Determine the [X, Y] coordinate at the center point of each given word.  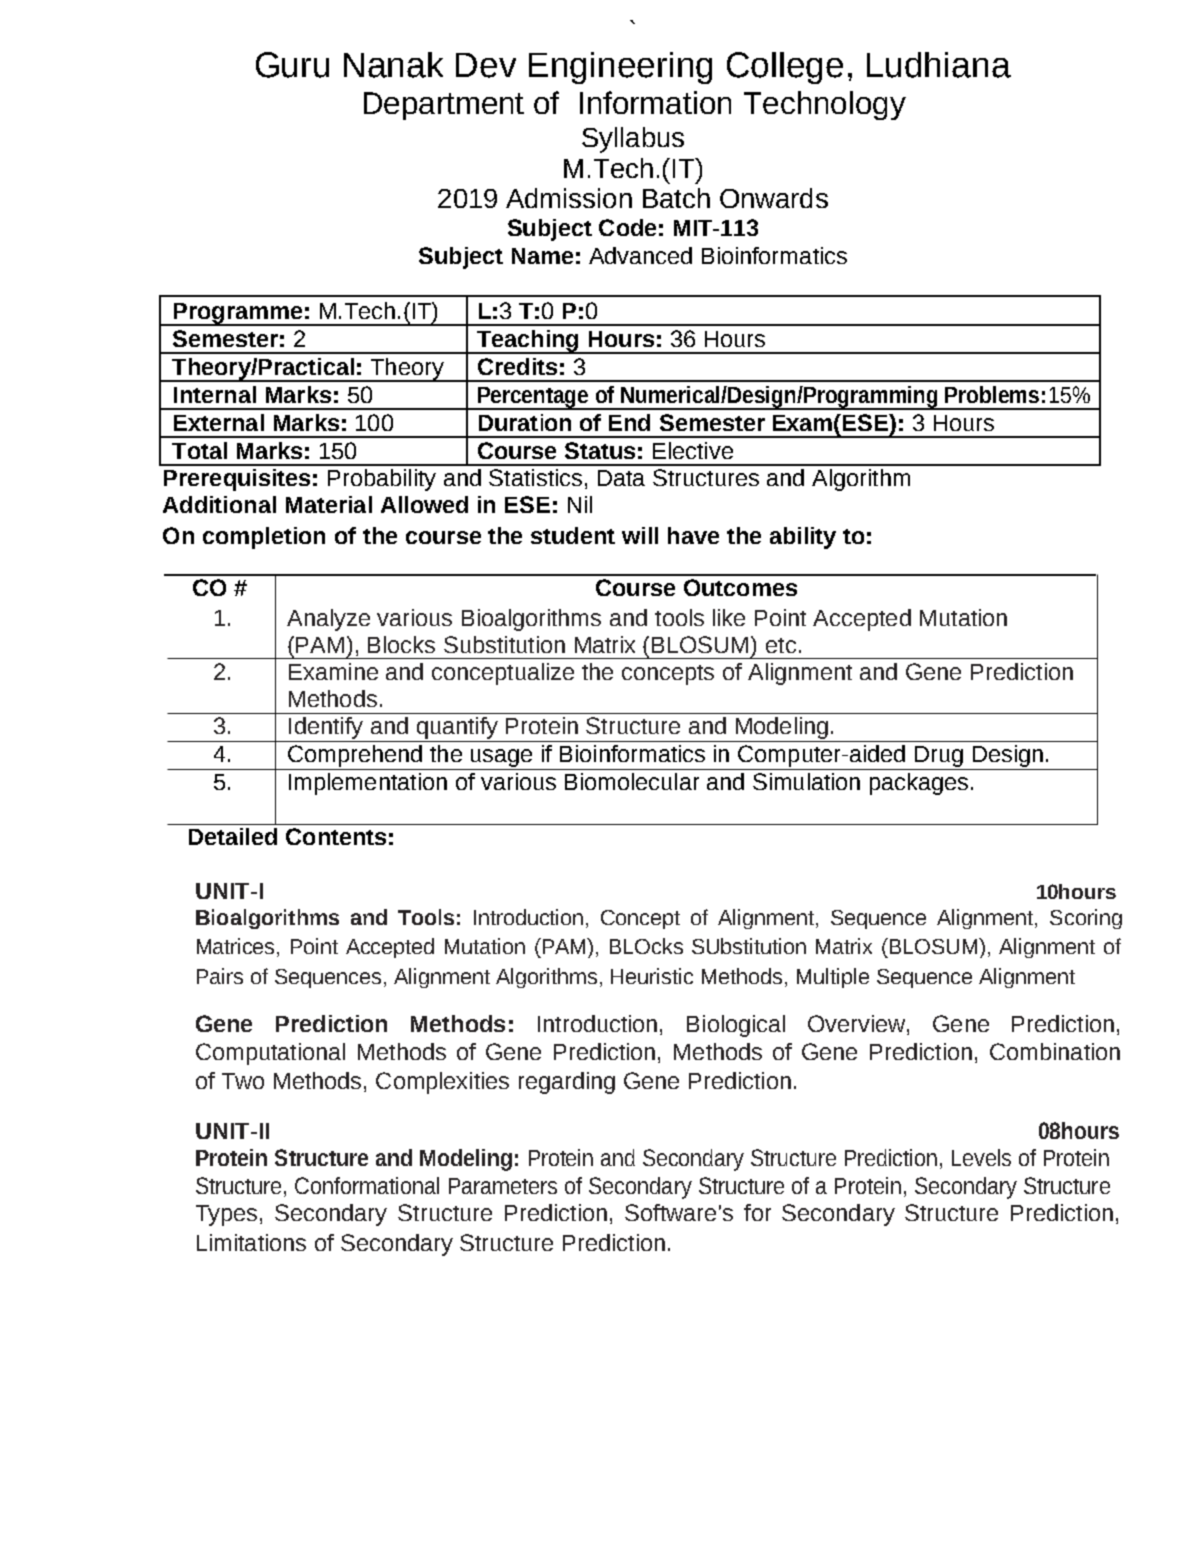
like [729, 617]
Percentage [533, 398]
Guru [292, 65]
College [785, 68]
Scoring [1086, 919]
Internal [215, 394]
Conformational [367, 1185]
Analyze [328, 620]
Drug [939, 758]
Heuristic [652, 976]
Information [655, 102]
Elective [693, 450]
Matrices [237, 947]
